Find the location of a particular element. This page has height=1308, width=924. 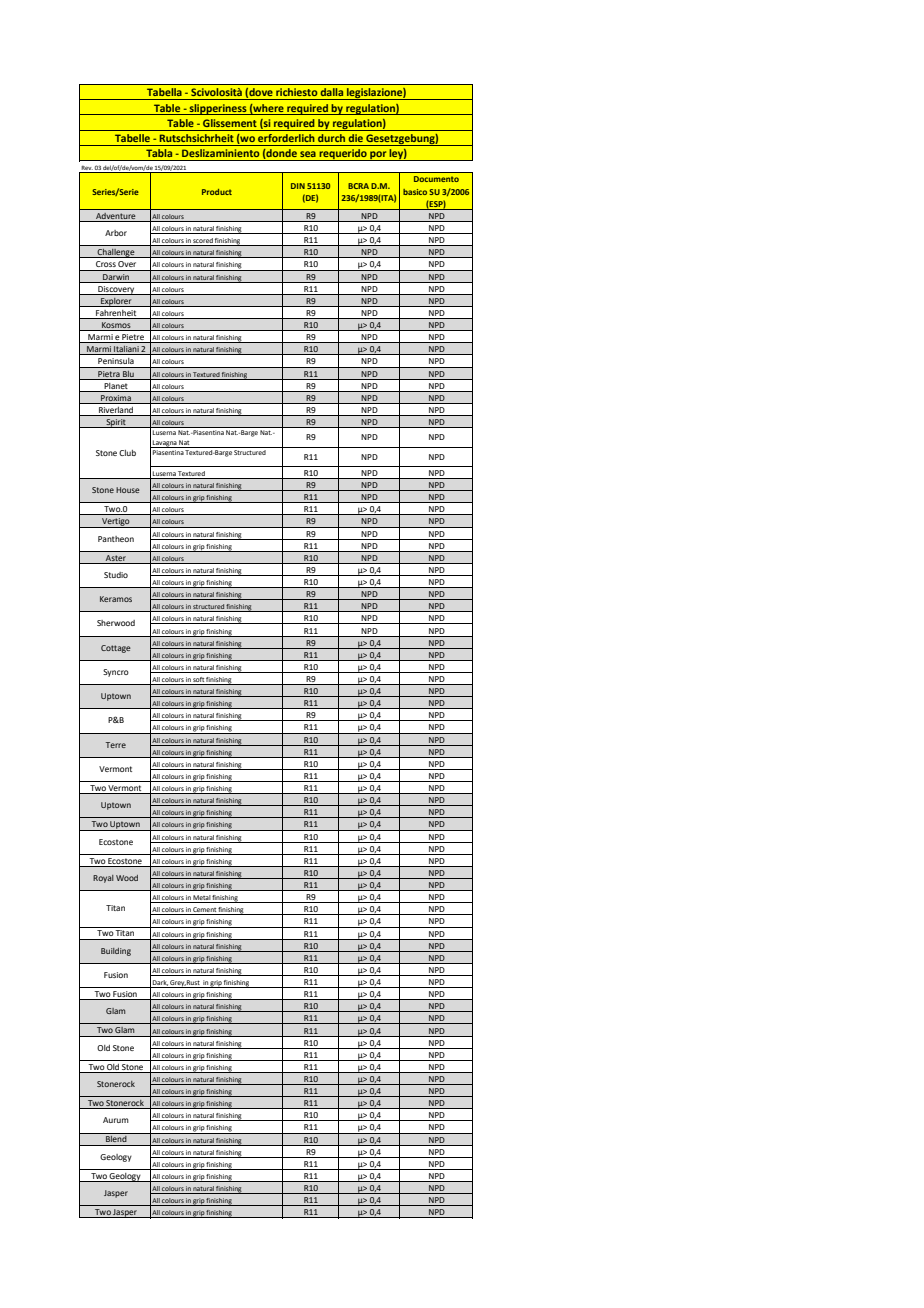

slipperiness is located at coordinates (218, 109).
